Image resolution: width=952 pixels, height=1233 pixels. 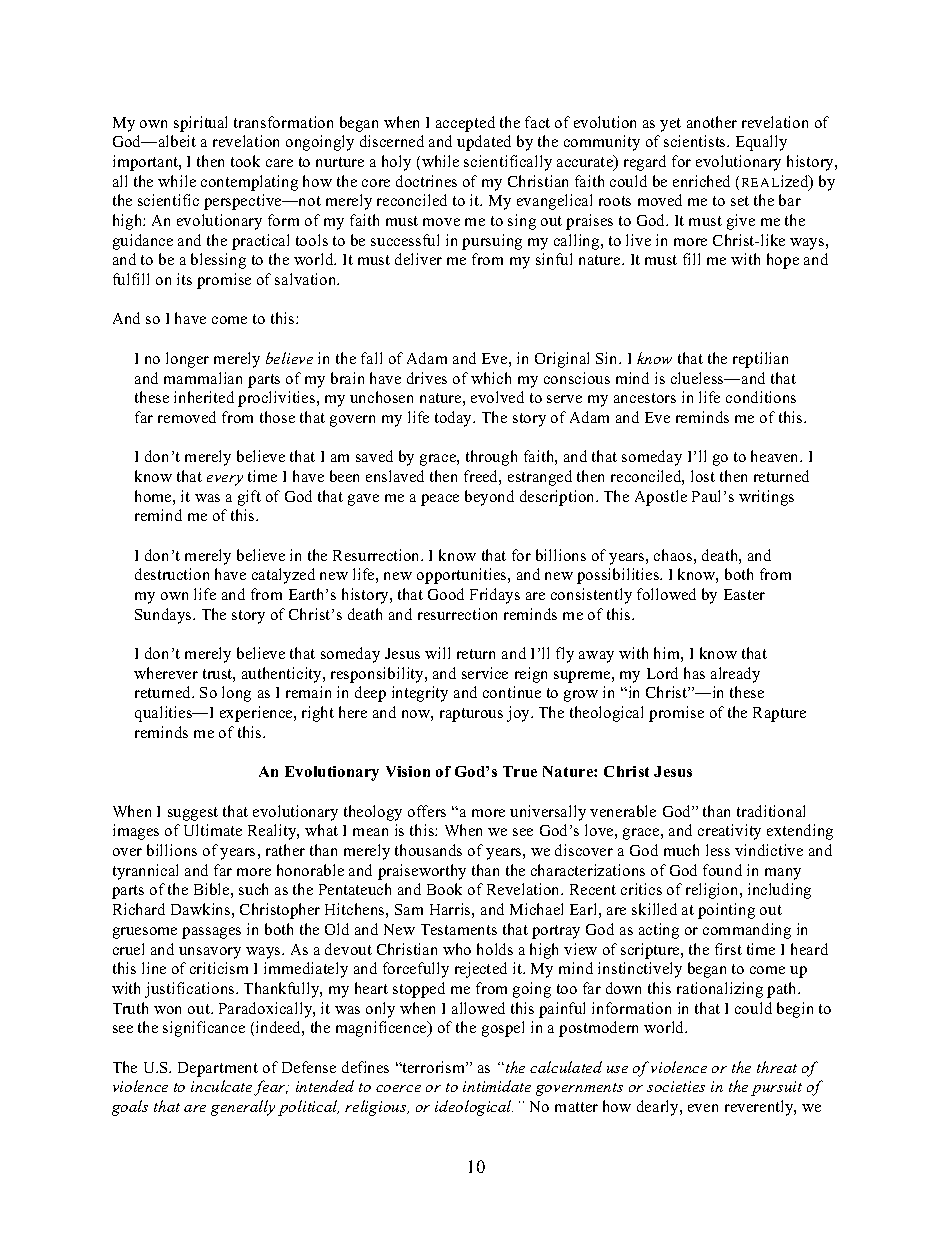 I want to click on through, so click(x=491, y=458).
